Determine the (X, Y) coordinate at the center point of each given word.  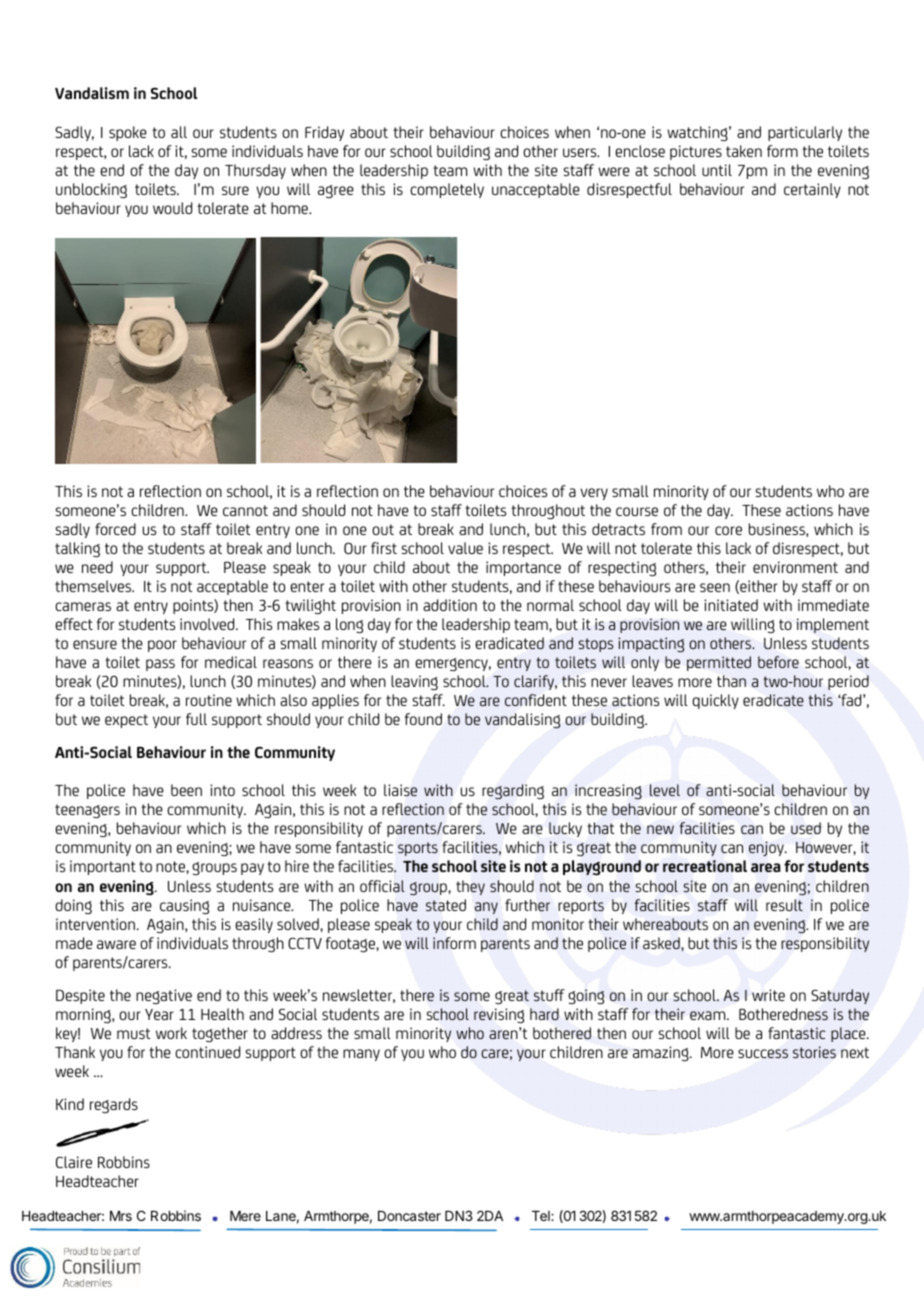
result (784, 905)
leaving (414, 682)
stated (446, 905)
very (594, 494)
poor (162, 646)
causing (184, 906)
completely (447, 190)
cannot (245, 510)
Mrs (121, 1216)
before (778, 662)
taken (744, 151)
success (763, 1053)
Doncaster (409, 1216)
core (728, 530)
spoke (128, 133)
